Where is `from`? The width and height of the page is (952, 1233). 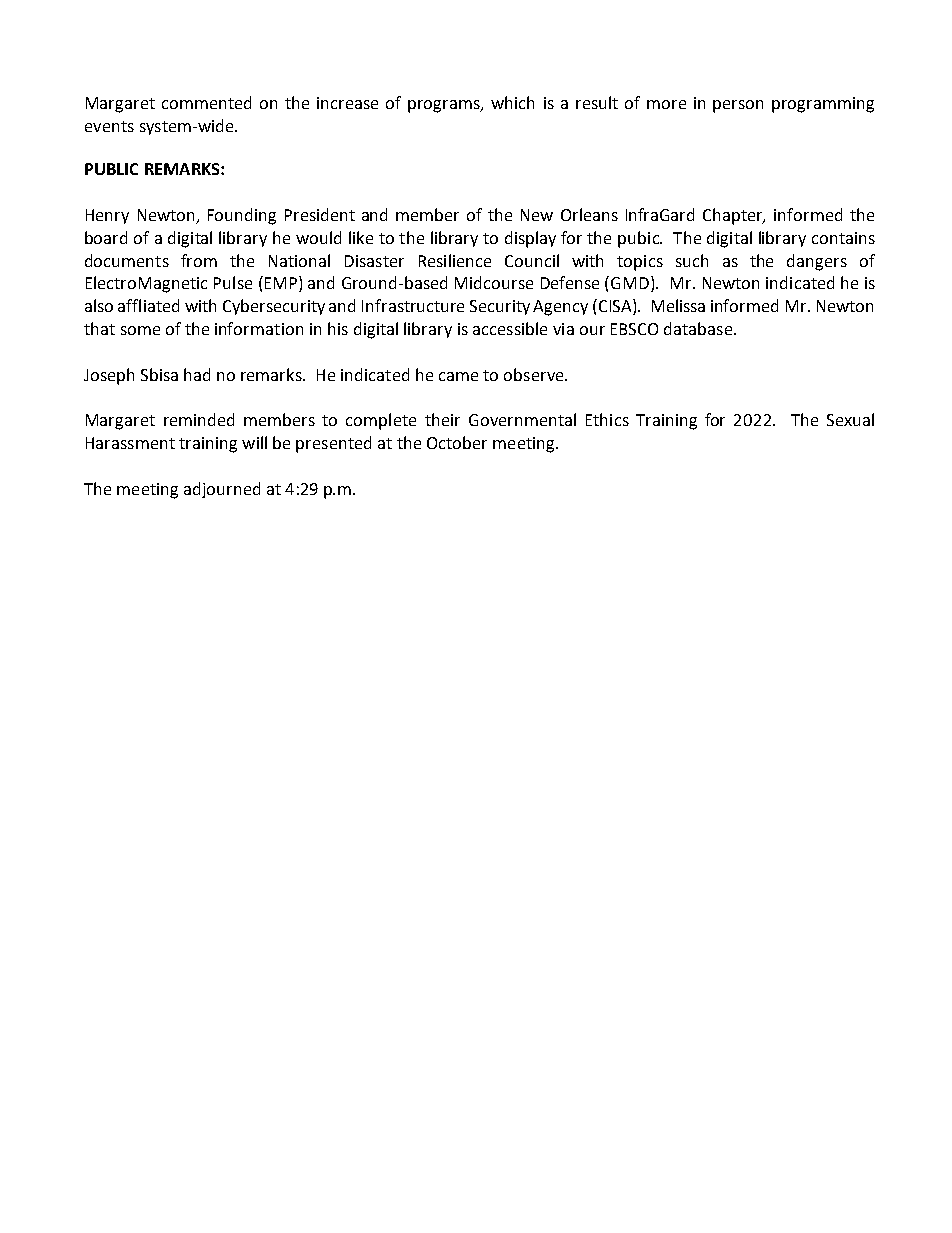
from is located at coordinates (199, 260).
